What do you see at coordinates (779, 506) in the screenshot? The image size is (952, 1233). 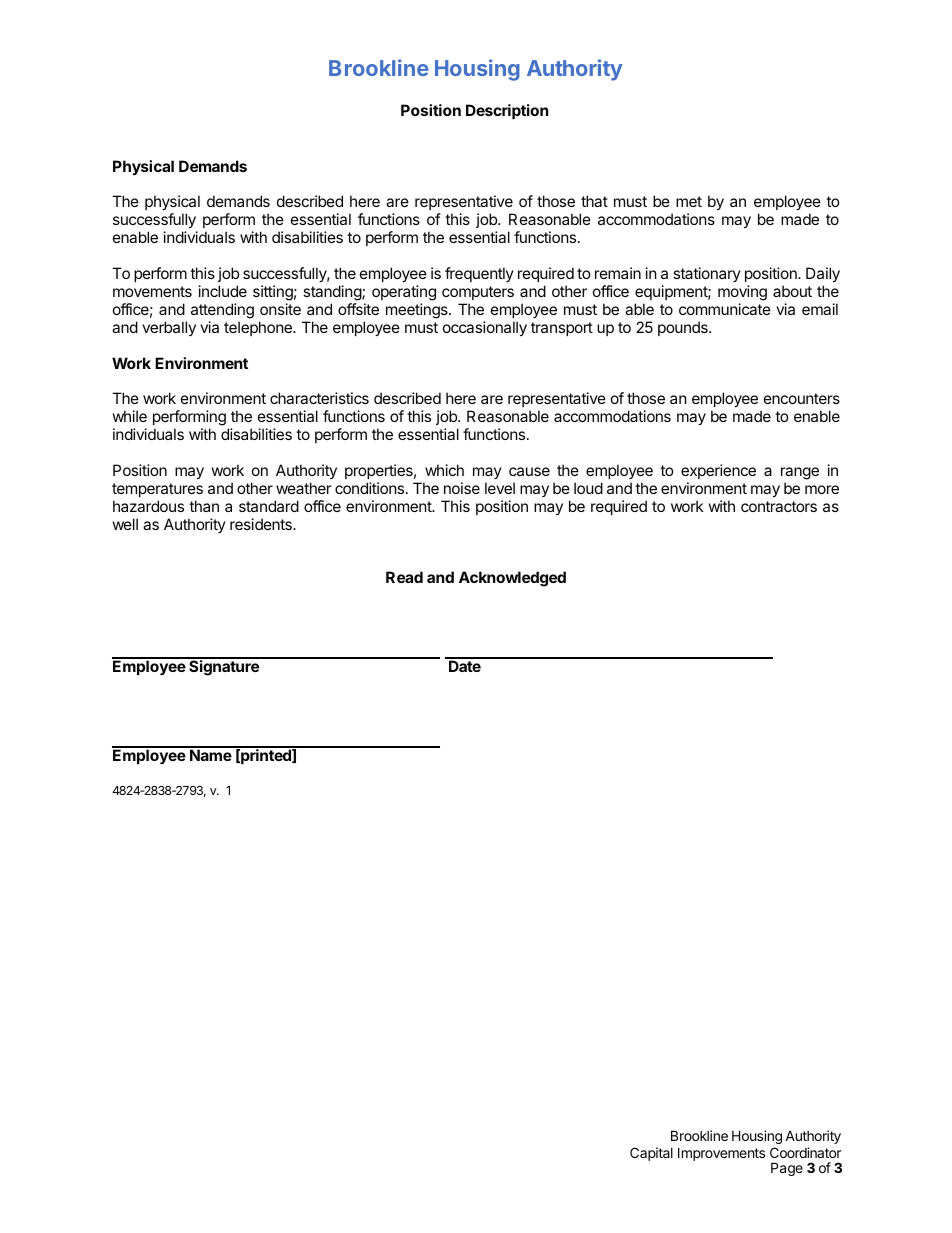 I see `contractors` at bounding box center [779, 506].
